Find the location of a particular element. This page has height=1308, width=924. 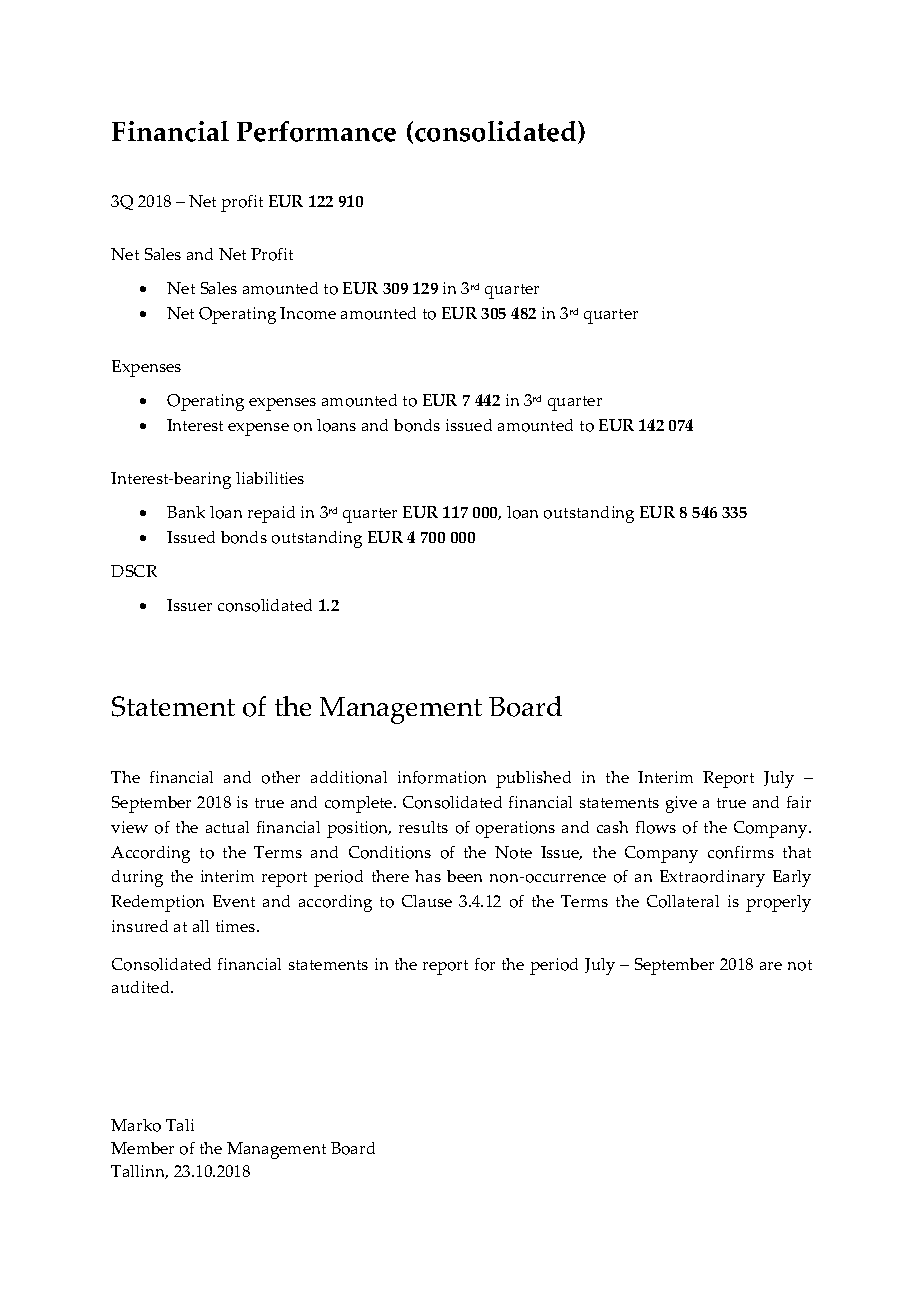

repaid is located at coordinates (271, 514).
